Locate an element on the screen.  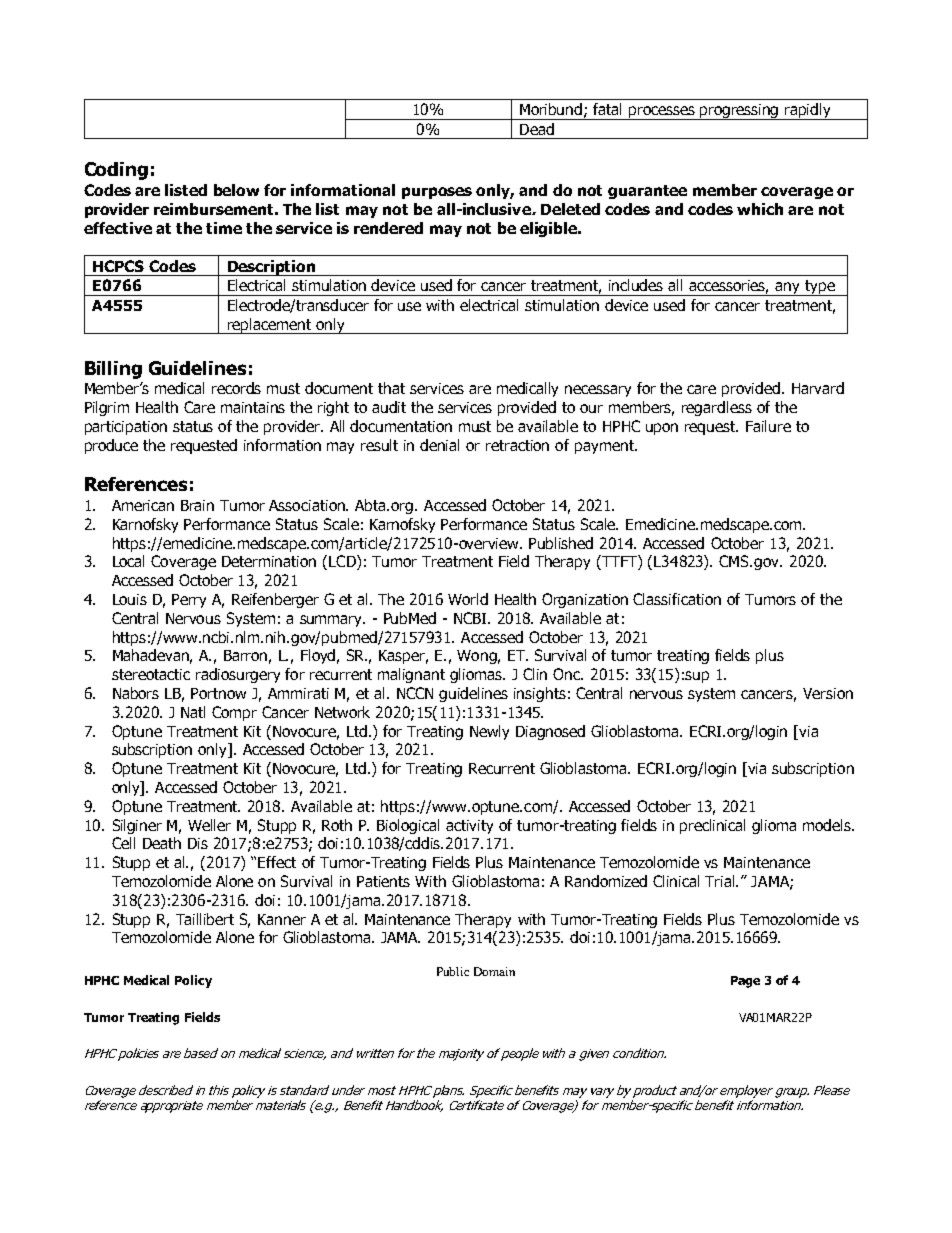
Kanner is located at coordinates (282, 919).
